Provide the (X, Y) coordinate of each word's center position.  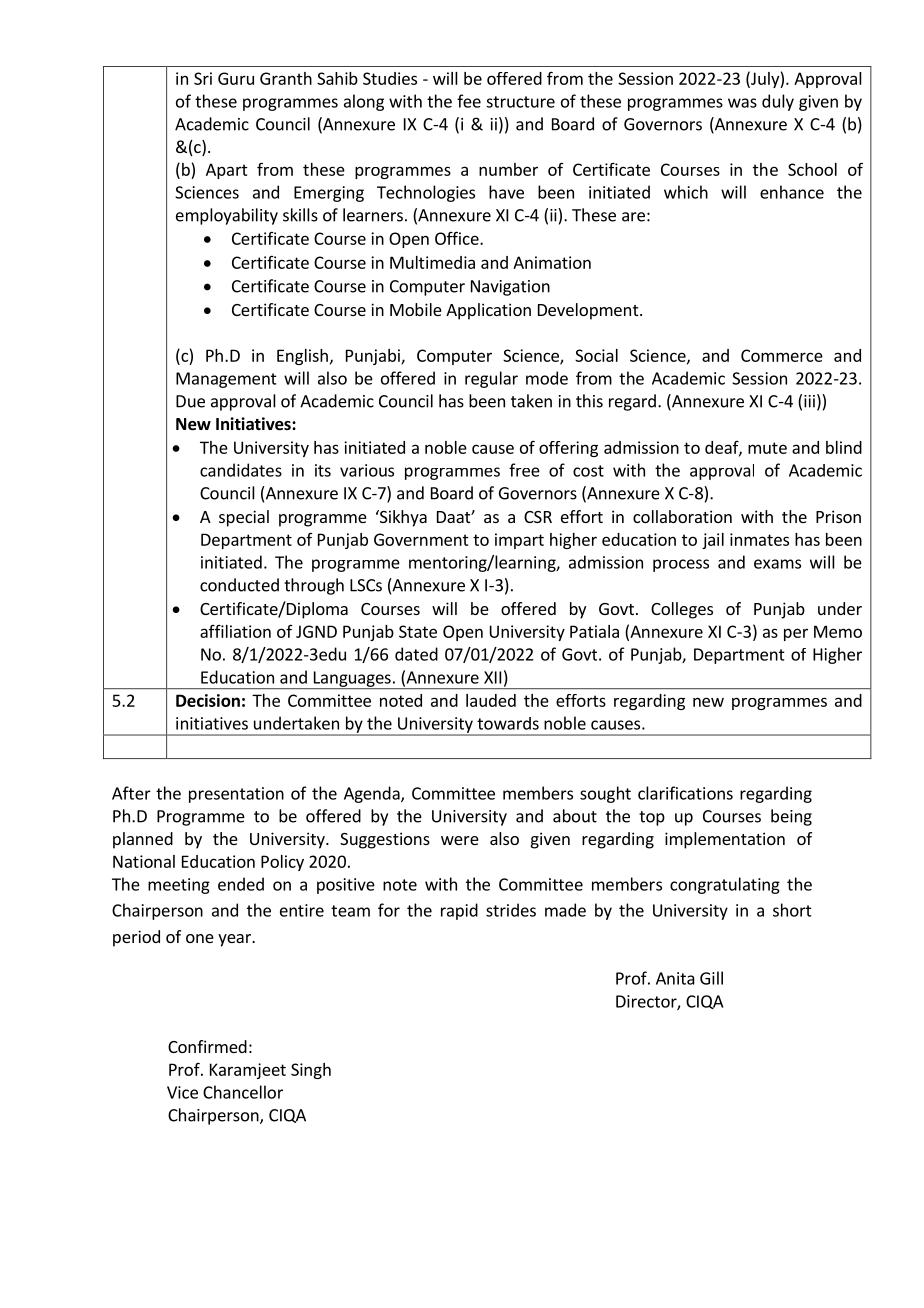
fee (469, 101)
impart (519, 541)
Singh (311, 1071)
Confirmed (207, 1046)
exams (777, 564)
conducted (239, 585)
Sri (203, 78)
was (742, 103)
